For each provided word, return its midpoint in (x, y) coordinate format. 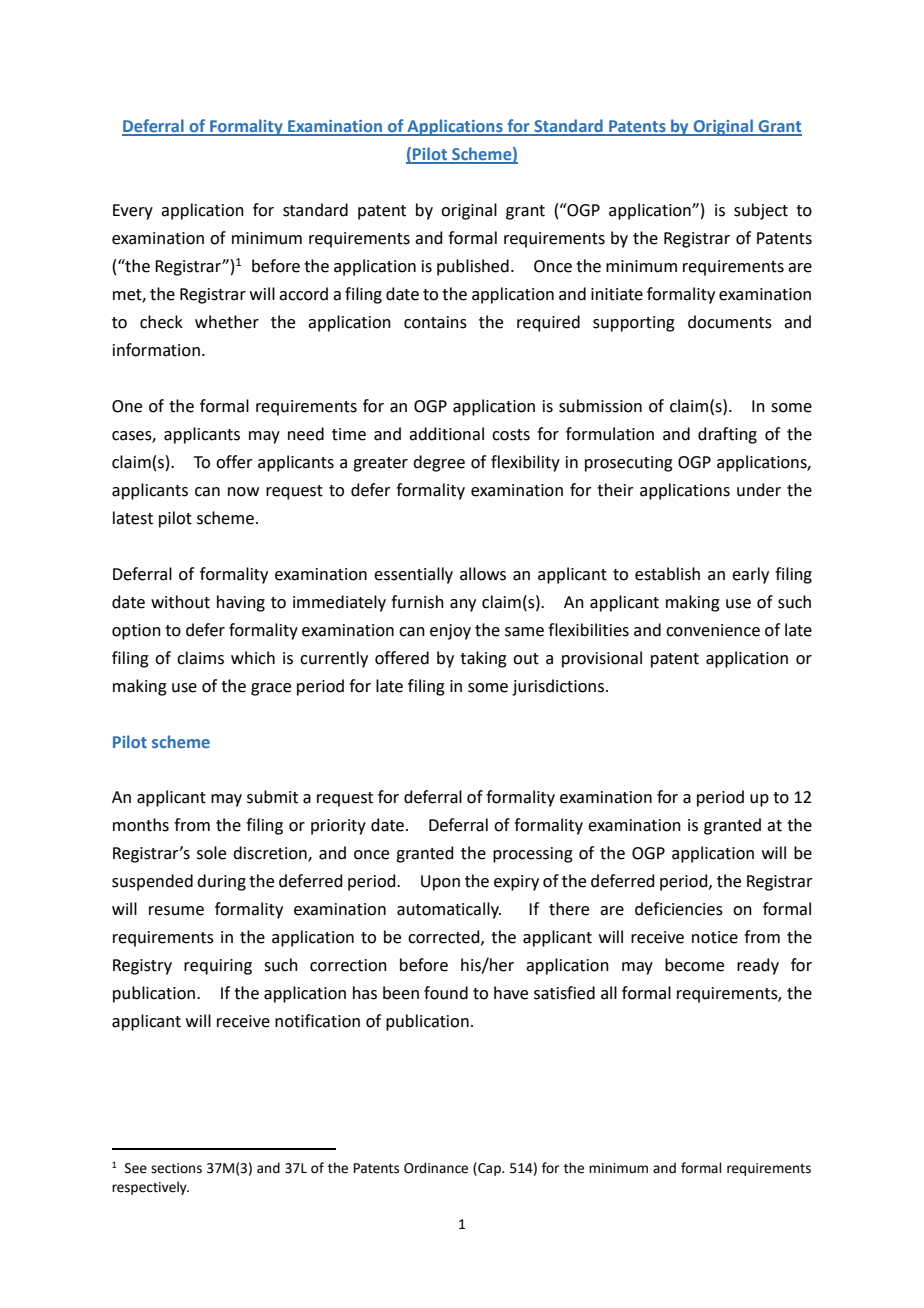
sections (176, 1168)
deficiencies (679, 909)
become (694, 965)
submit (272, 797)
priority (338, 827)
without (180, 602)
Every (133, 212)
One (127, 406)
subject (761, 211)
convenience (713, 630)
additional (446, 434)
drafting (727, 435)
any (463, 605)
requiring (218, 967)
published (473, 267)
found (446, 993)
